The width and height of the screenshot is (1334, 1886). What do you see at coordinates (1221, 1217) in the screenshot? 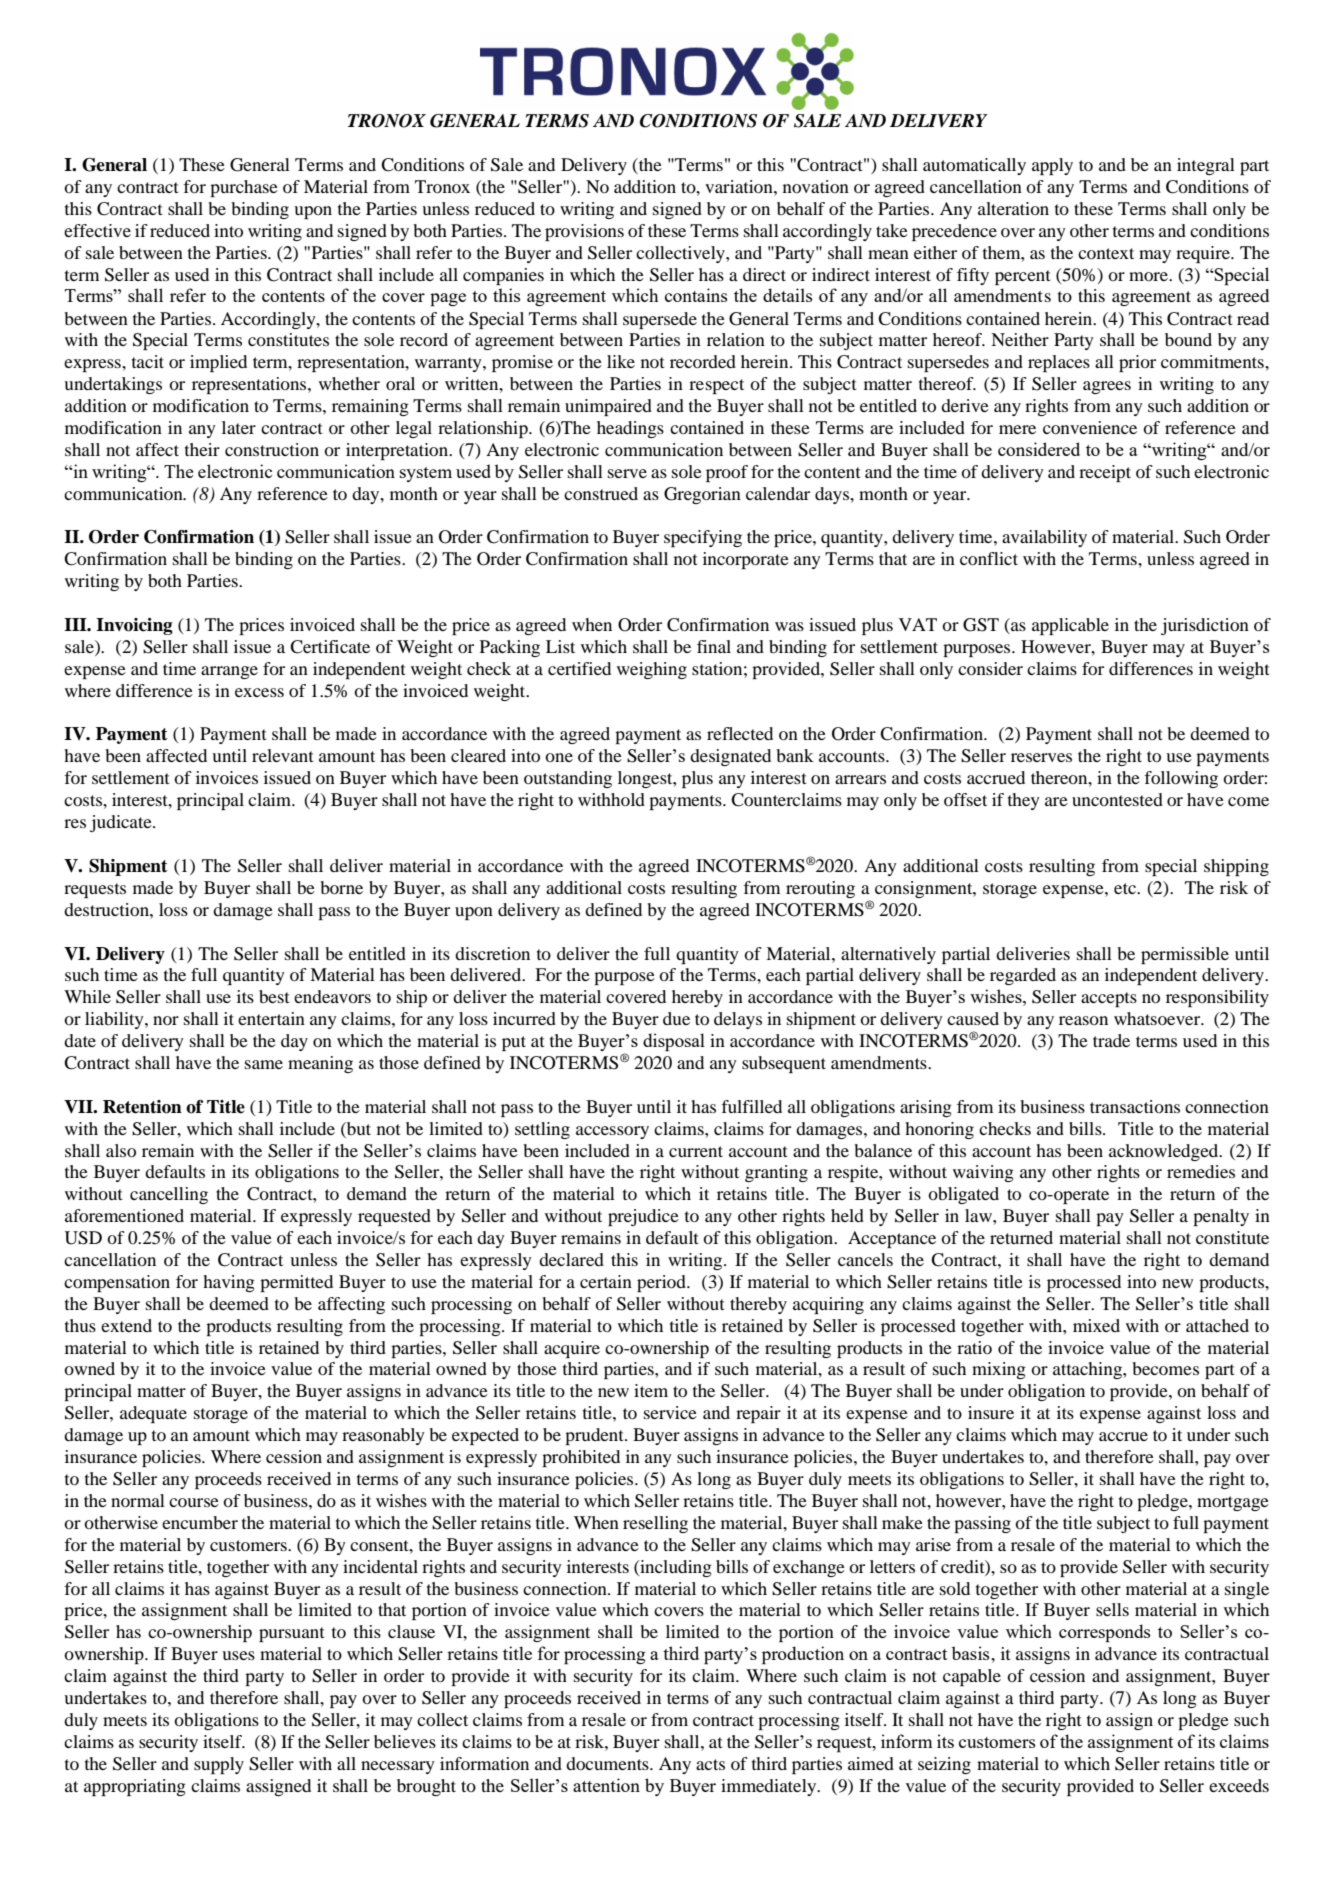
I see `penalty` at bounding box center [1221, 1217].
